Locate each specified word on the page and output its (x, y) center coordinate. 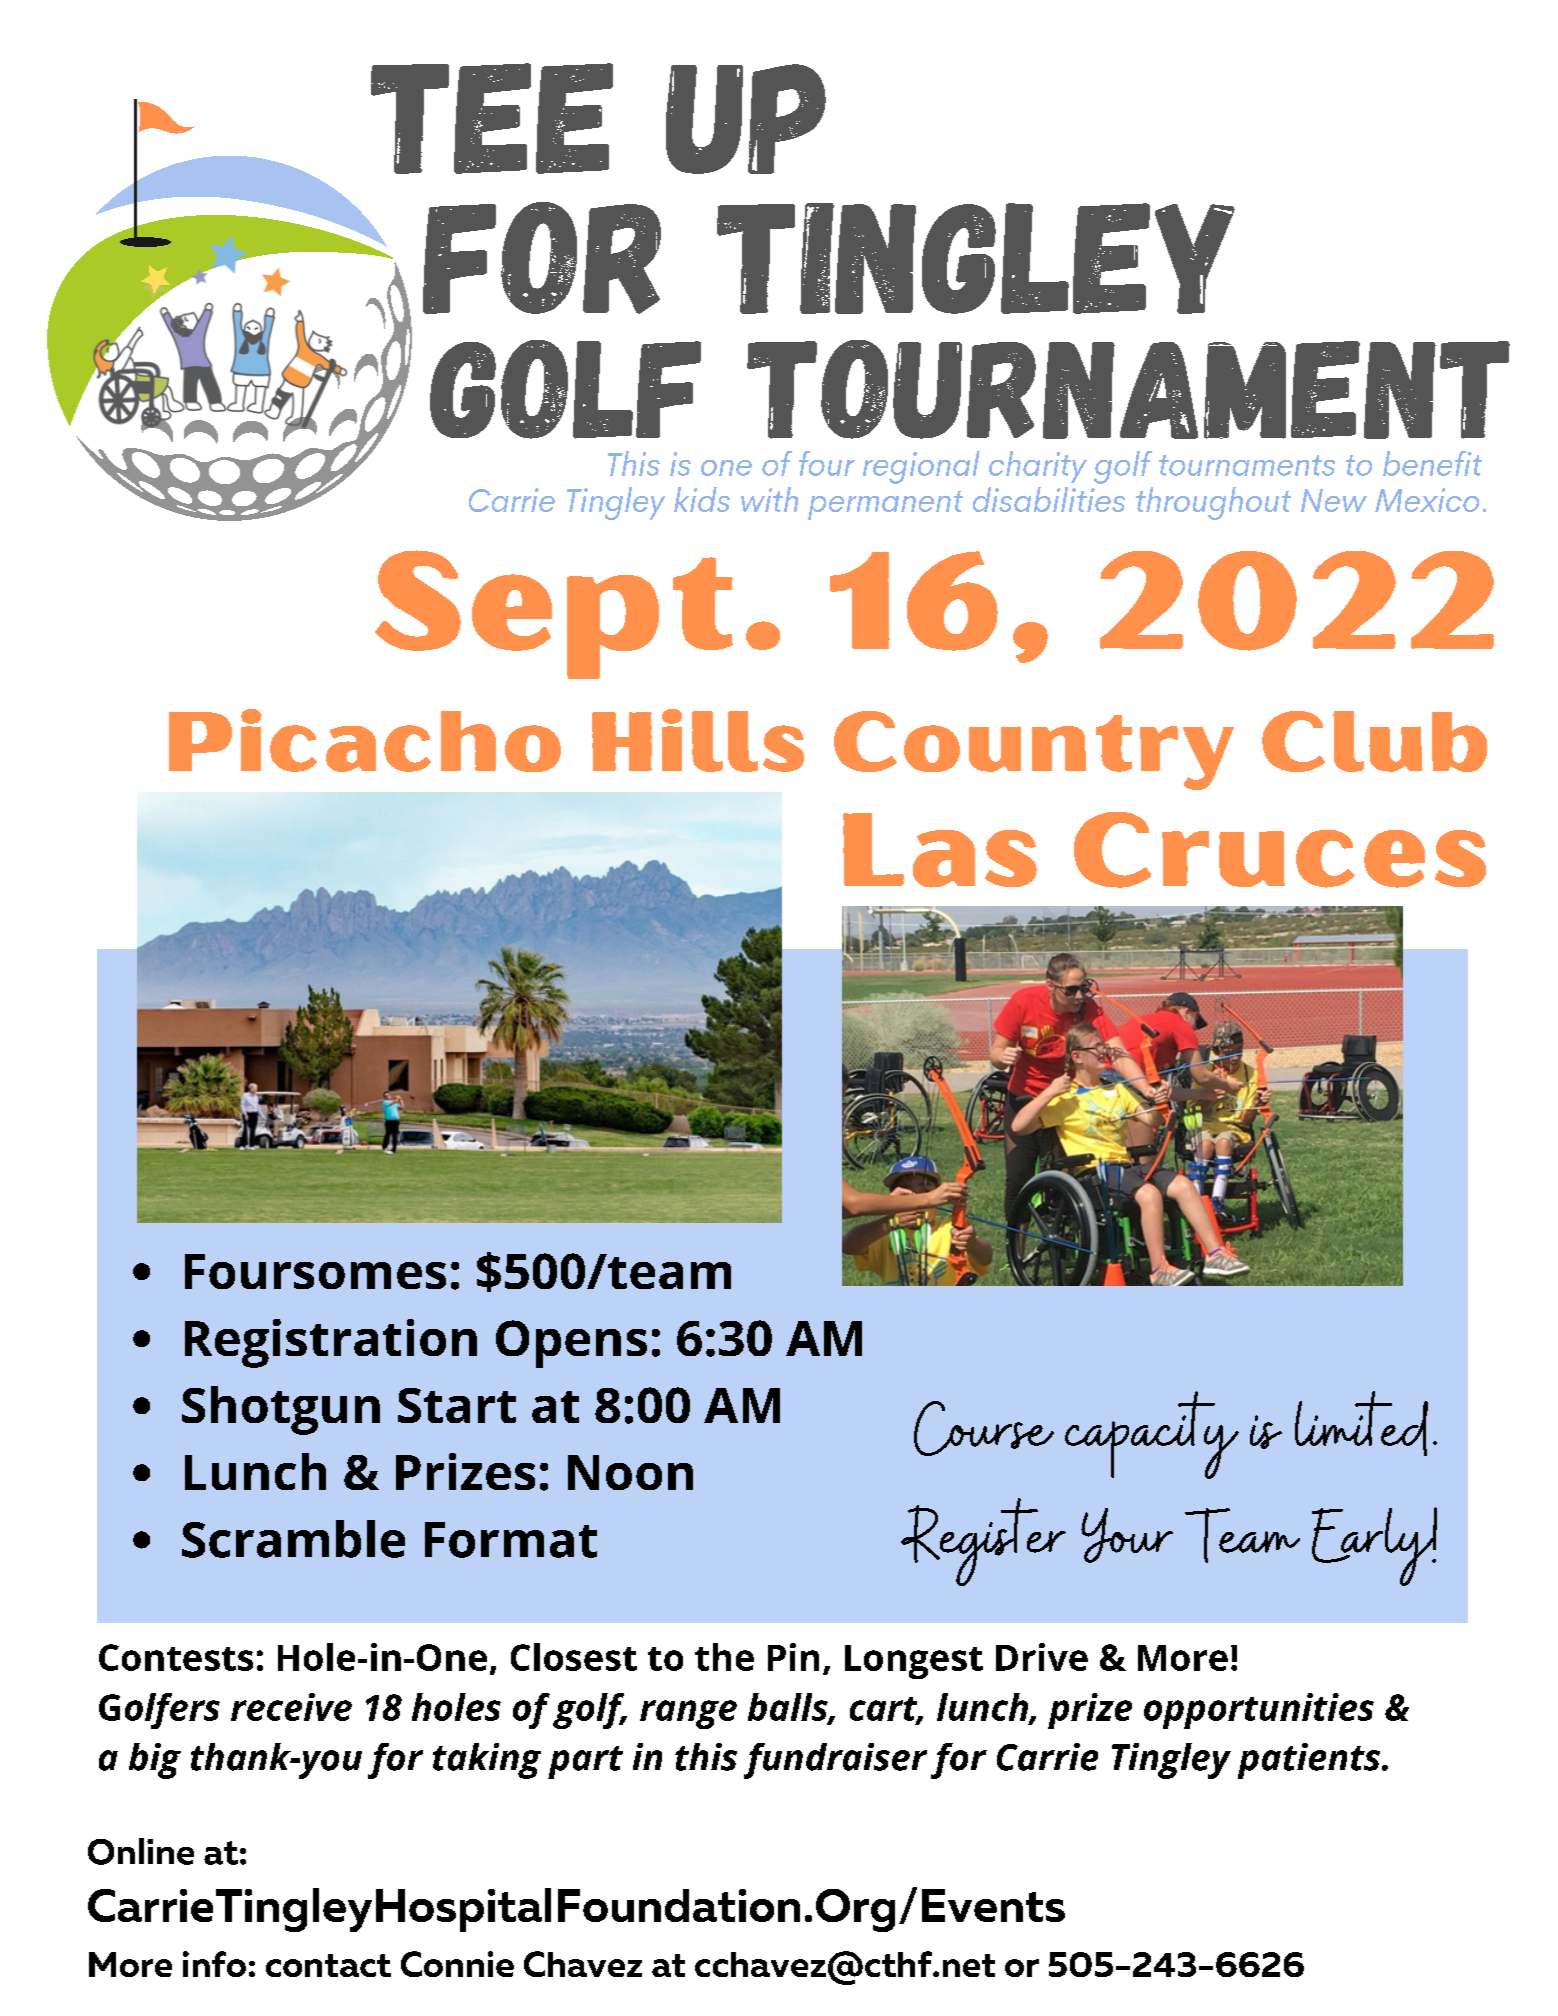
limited (1361, 1423)
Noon (630, 1472)
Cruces (1280, 850)
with (769, 499)
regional (921, 467)
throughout (1213, 503)
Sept (554, 614)
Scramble (293, 1539)
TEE (492, 118)
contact (328, 1965)
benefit (1432, 463)
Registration (331, 1343)
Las (940, 850)
